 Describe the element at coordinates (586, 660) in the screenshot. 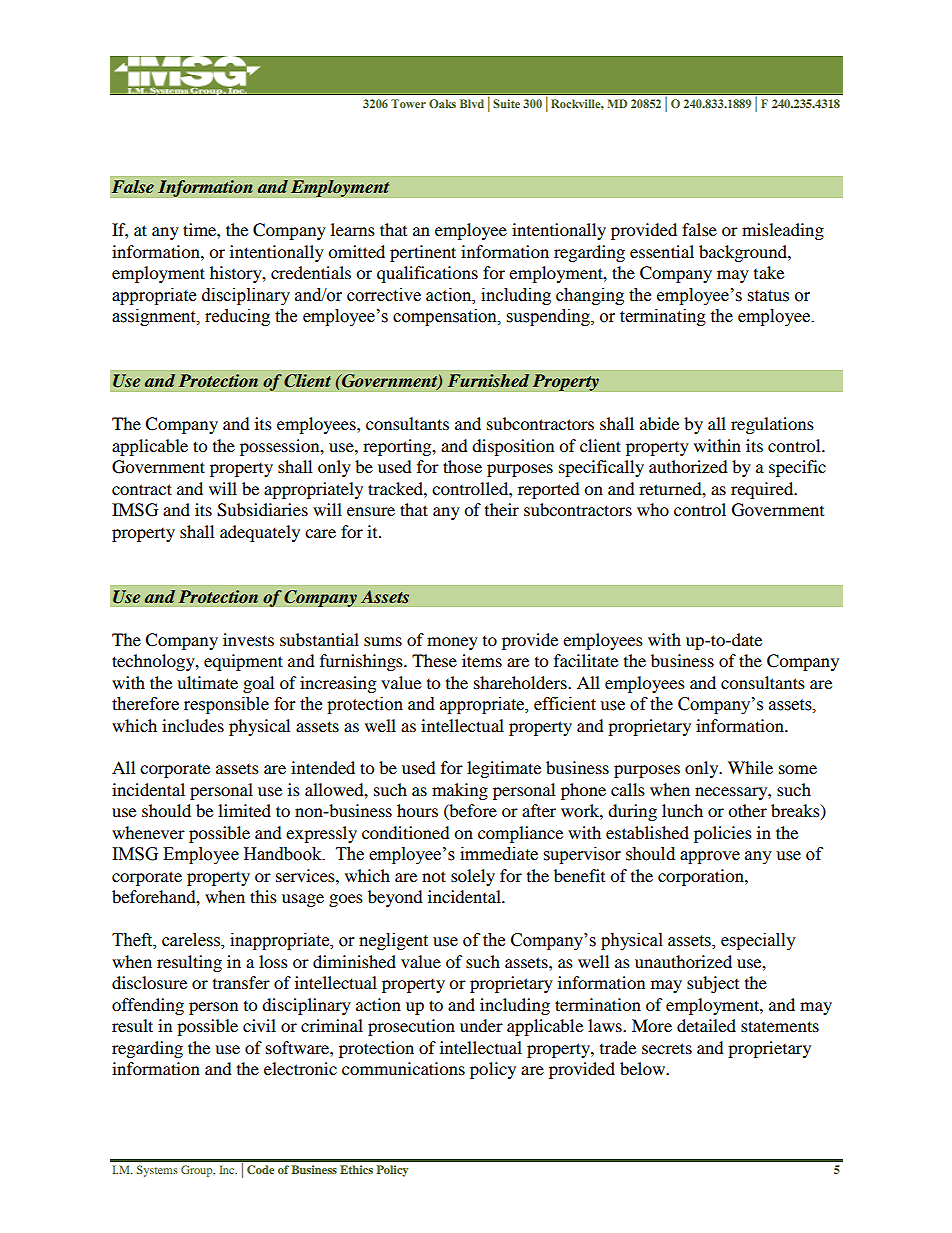

I see `facilitate` at that location.
